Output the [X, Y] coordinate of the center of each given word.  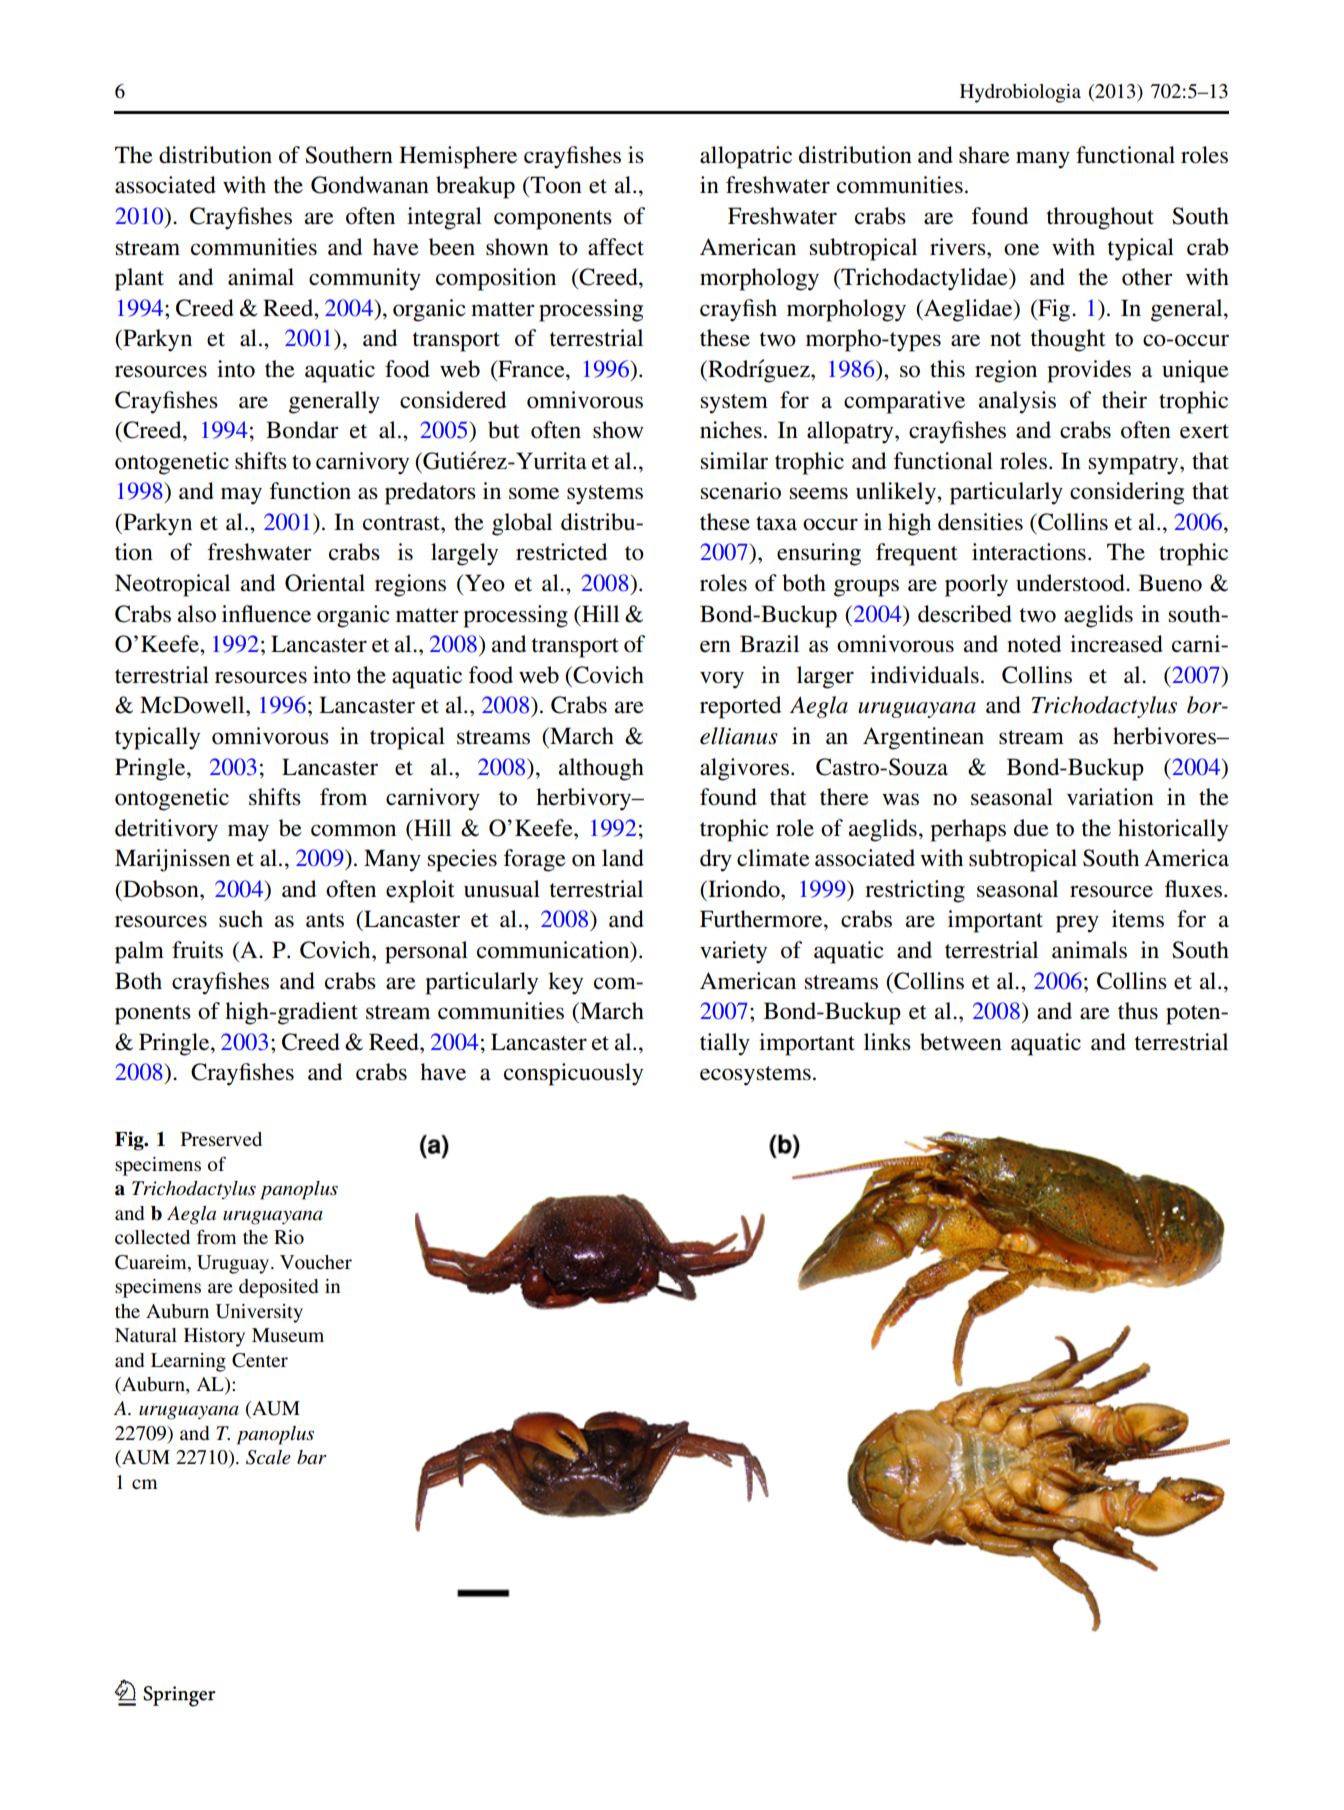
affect [616, 247]
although [601, 769]
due [1031, 828]
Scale [268, 1457]
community [365, 279]
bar [312, 1457]
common [353, 830]
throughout [1100, 218]
